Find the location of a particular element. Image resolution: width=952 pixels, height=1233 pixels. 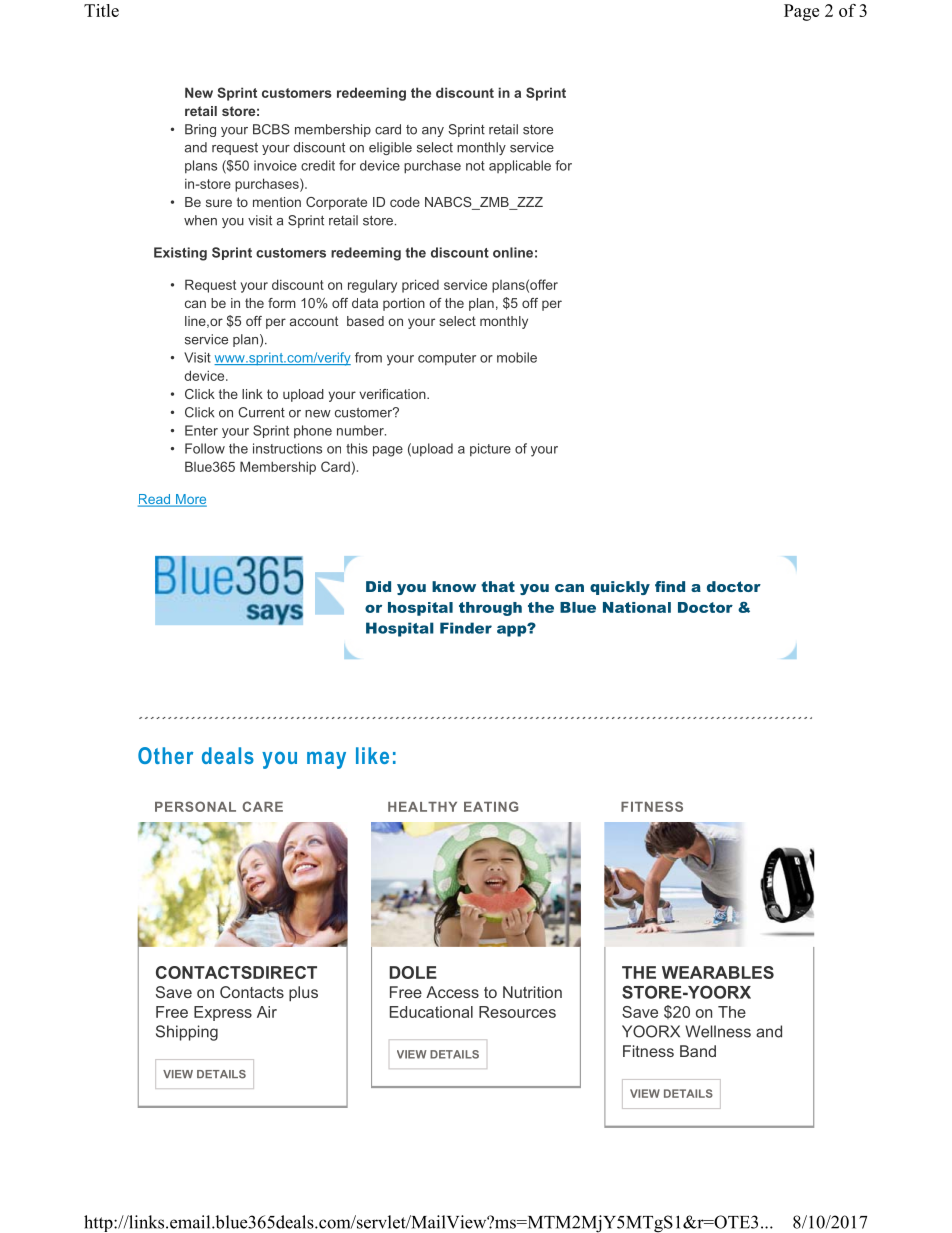

Title is located at coordinates (101, 10).
